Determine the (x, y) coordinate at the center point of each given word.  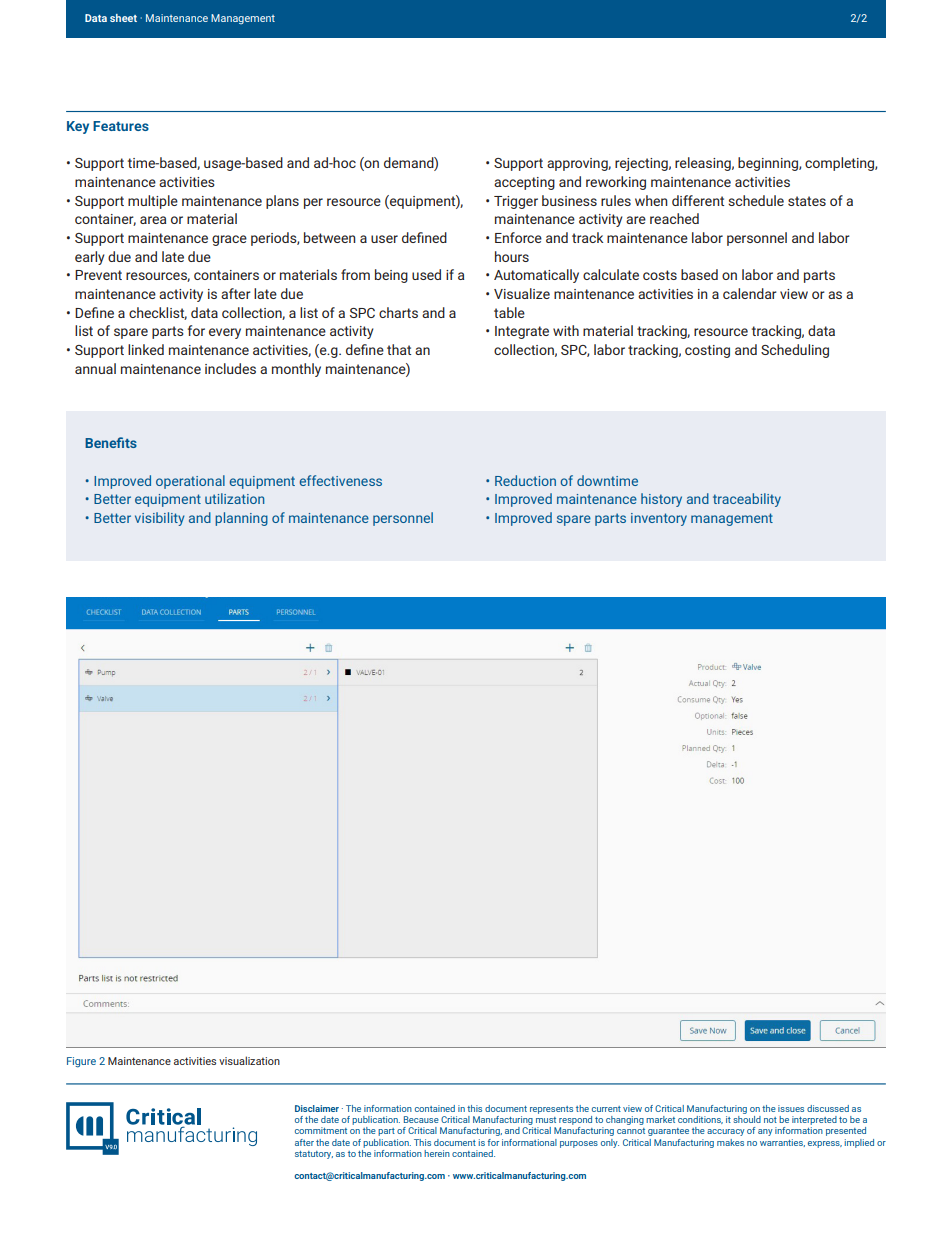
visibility (159, 519)
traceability (747, 500)
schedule (756, 200)
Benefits (111, 442)
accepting (524, 183)
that (399, 349)
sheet (123, 18)
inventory (659, 519)
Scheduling (795, 351)
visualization (249, 1060)
